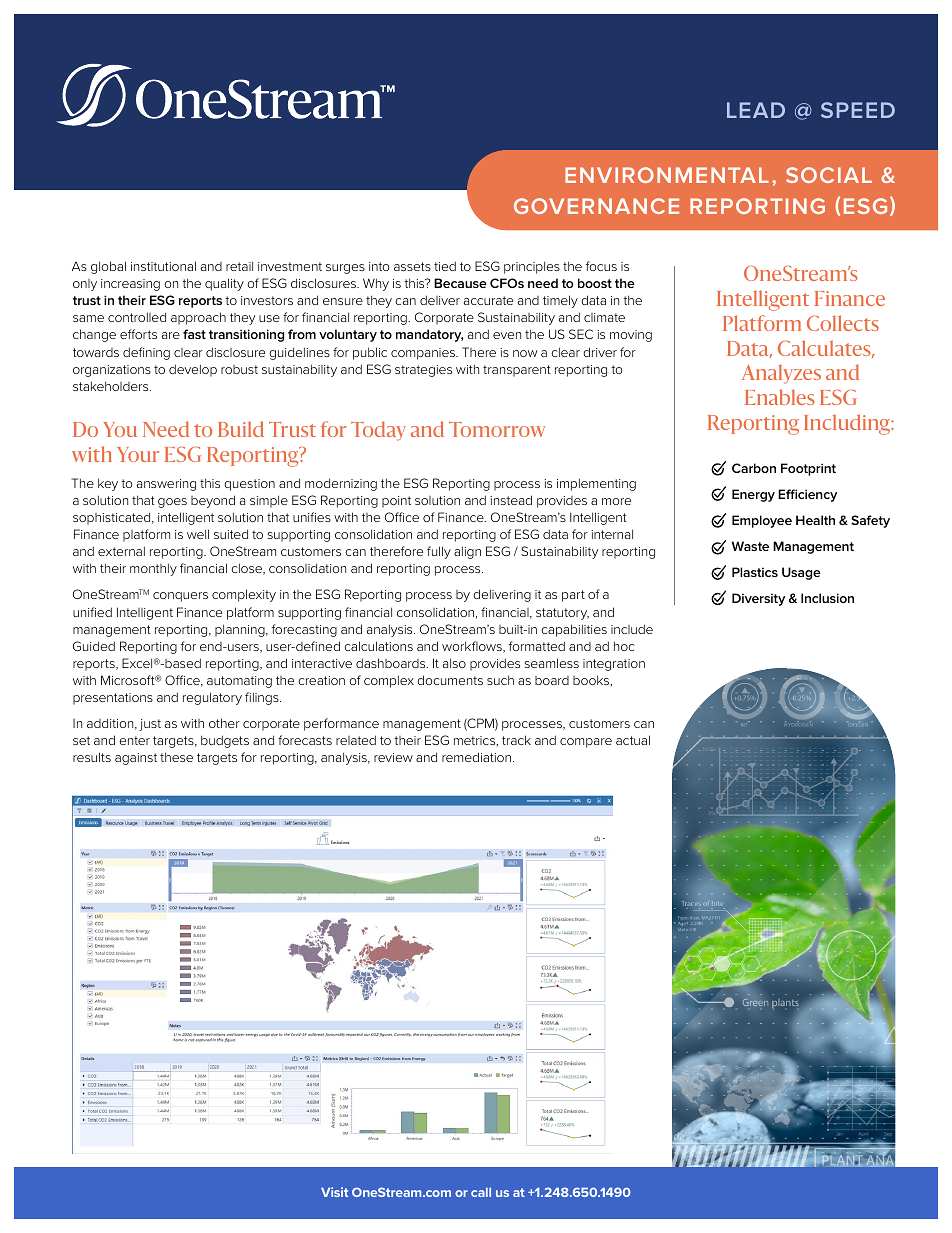  Describe the element at coordinates (334, 1192) in the document. I see `Visit` at that location.
